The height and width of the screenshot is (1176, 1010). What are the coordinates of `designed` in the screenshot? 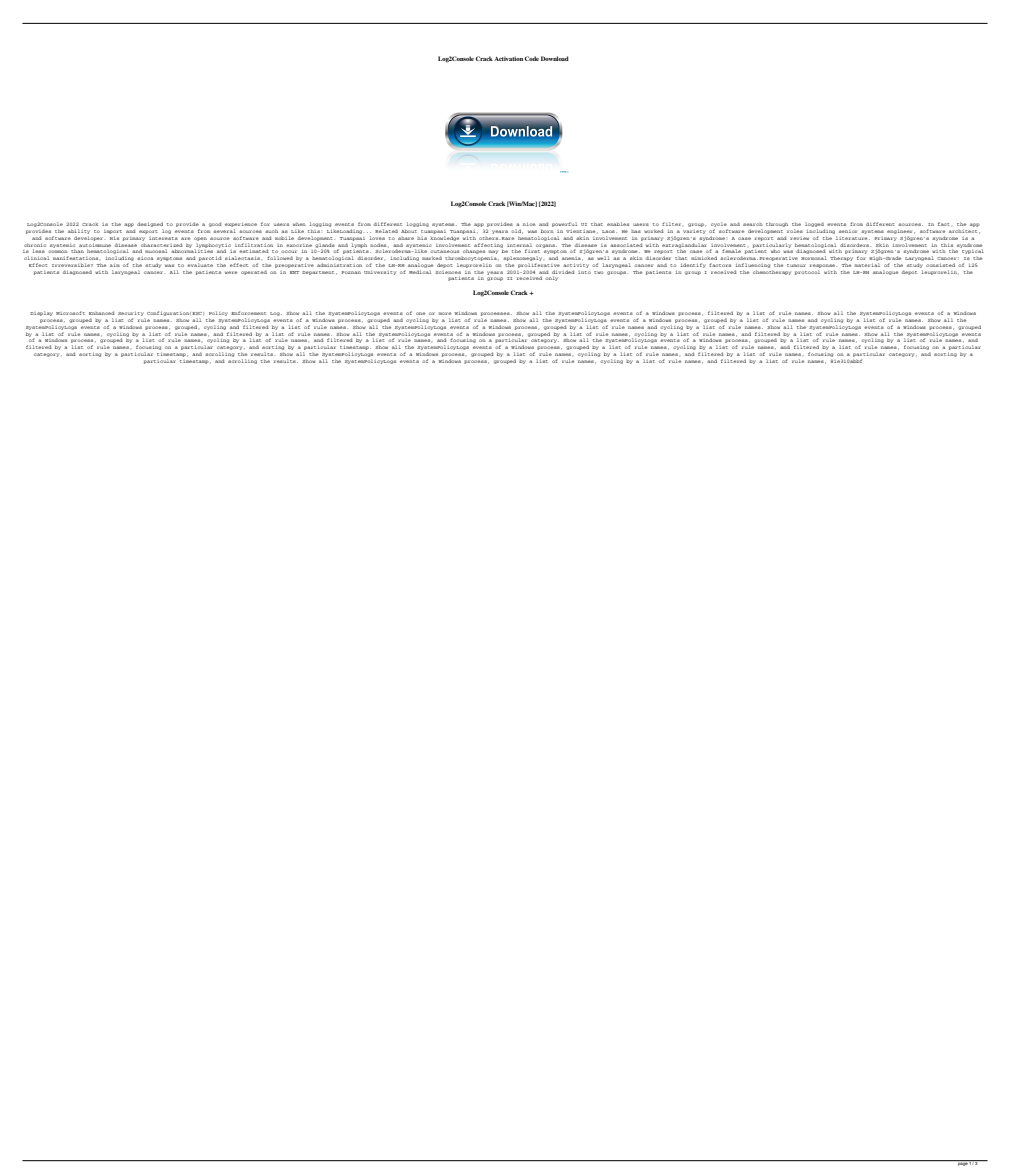 It's located at (150, 226).
